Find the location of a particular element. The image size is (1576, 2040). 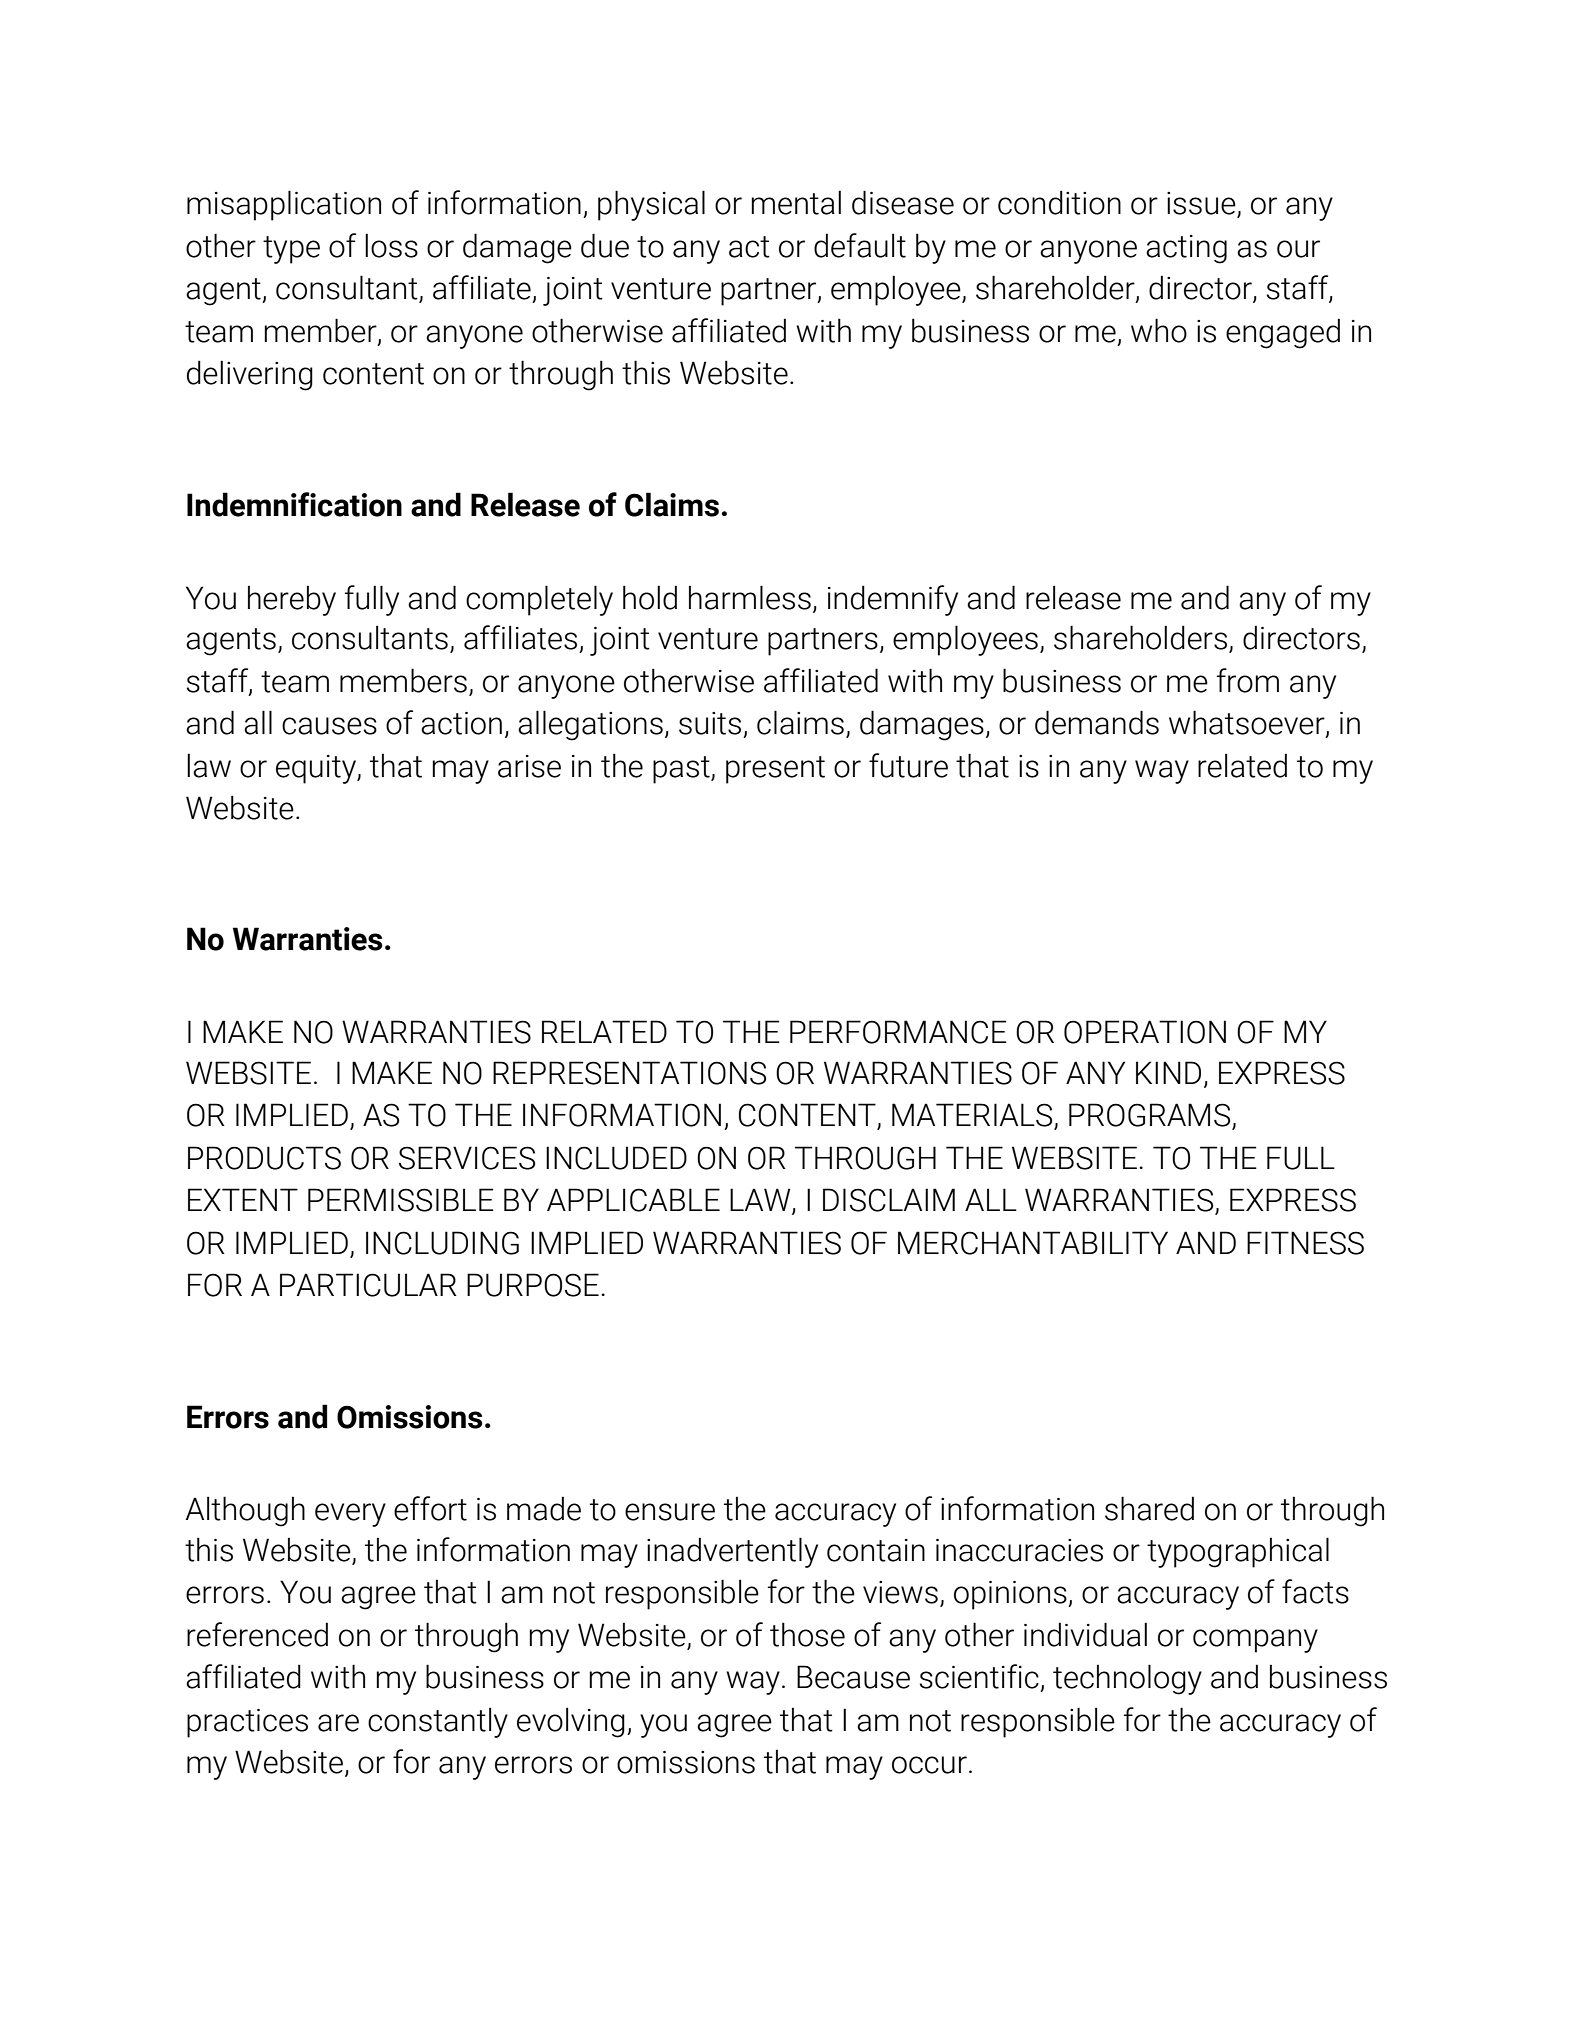

FITNESS is located at coordinates (1305, 1243).
